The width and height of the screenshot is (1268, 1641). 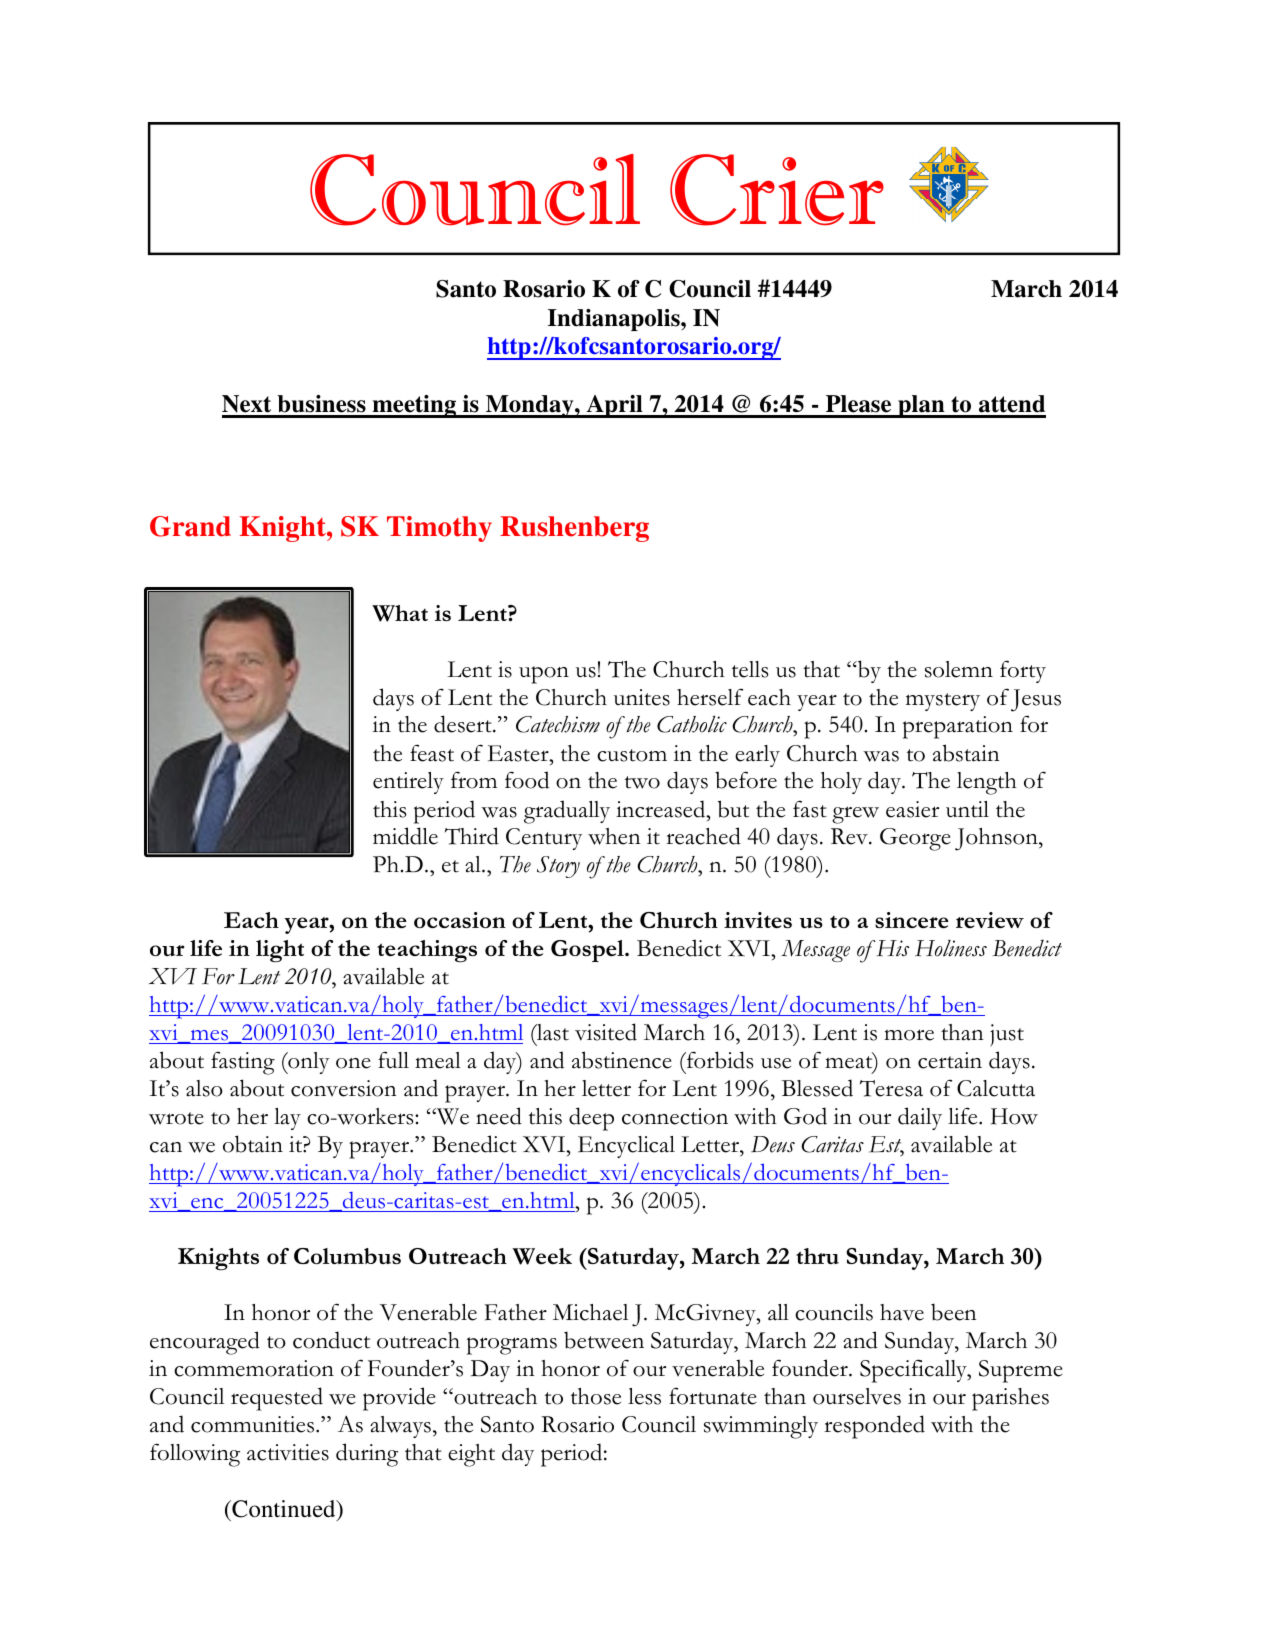 I want to click on those, so click(x=596, y=1396).
